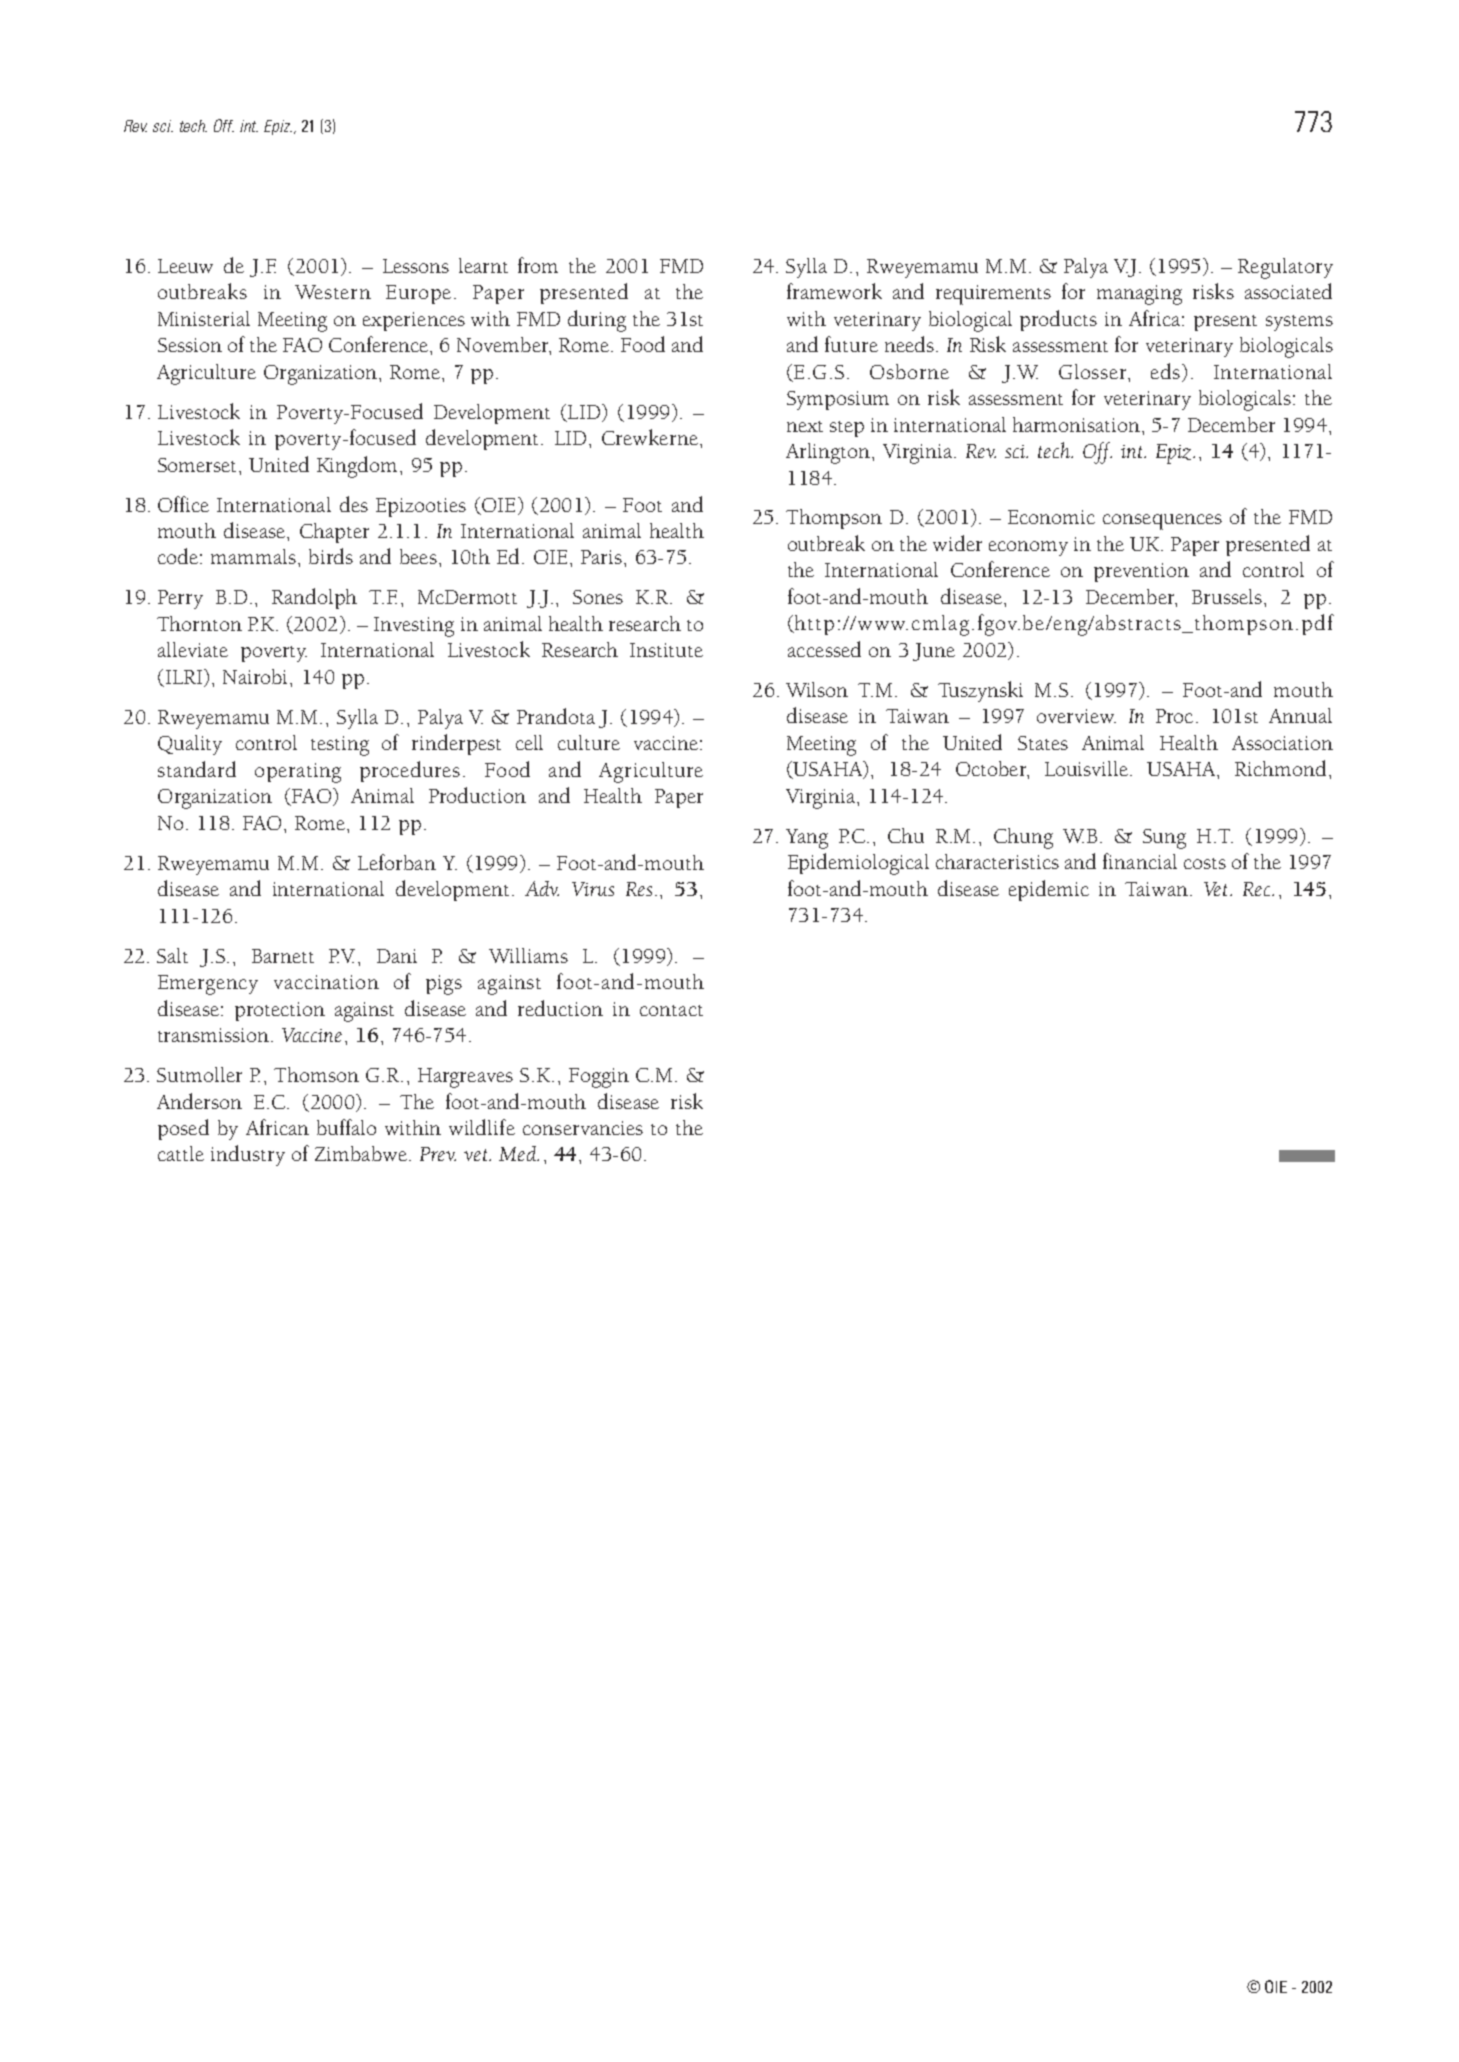 Image resolution: width=1459 pixels, height=2062 pixels. Describe the element at coordinates (340, 746) in the screenshot. I see `testing` at that location.
